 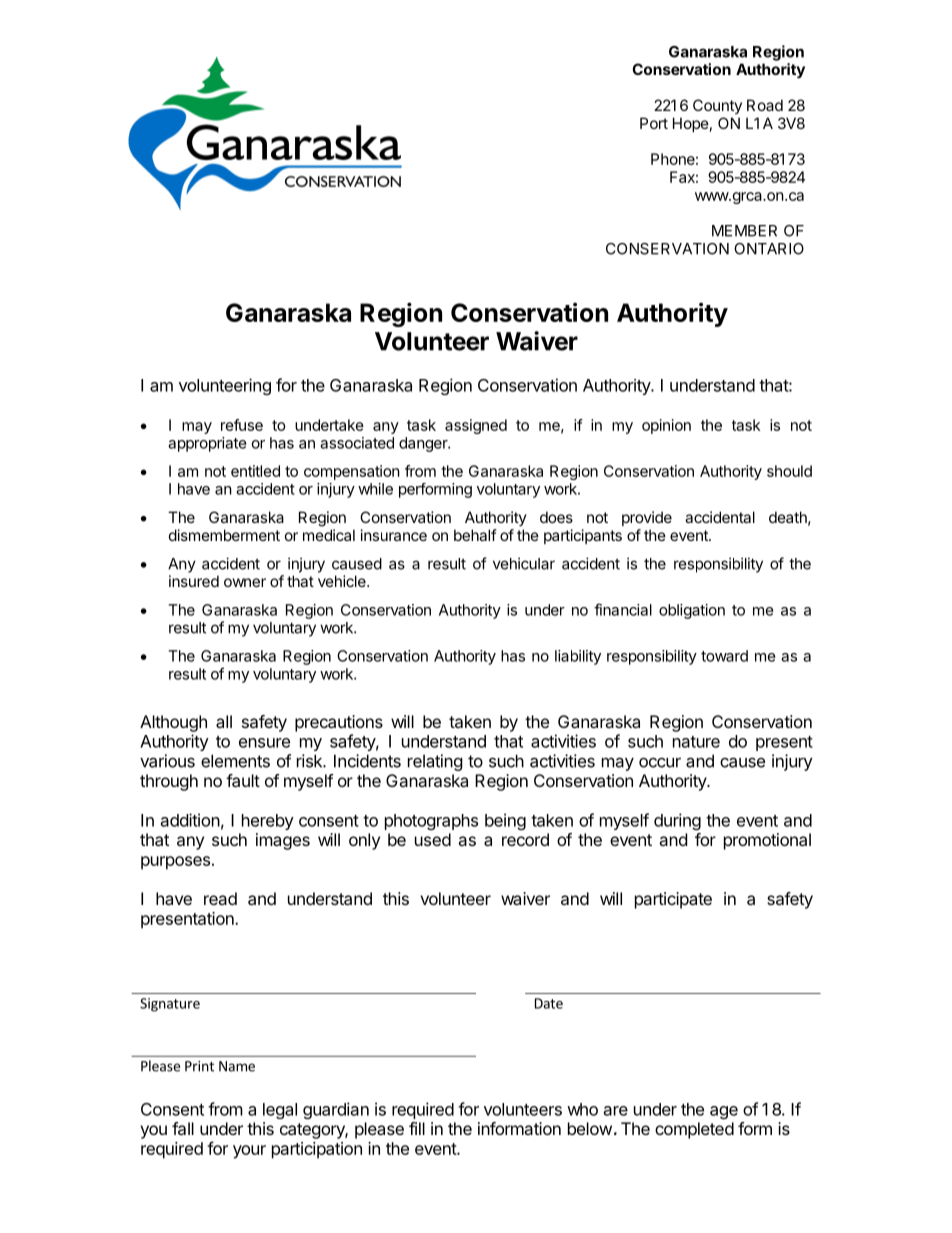 What do you see at coordinates (692, 611) in the image?
I see `obligation` at bounding box center [692, 611].
